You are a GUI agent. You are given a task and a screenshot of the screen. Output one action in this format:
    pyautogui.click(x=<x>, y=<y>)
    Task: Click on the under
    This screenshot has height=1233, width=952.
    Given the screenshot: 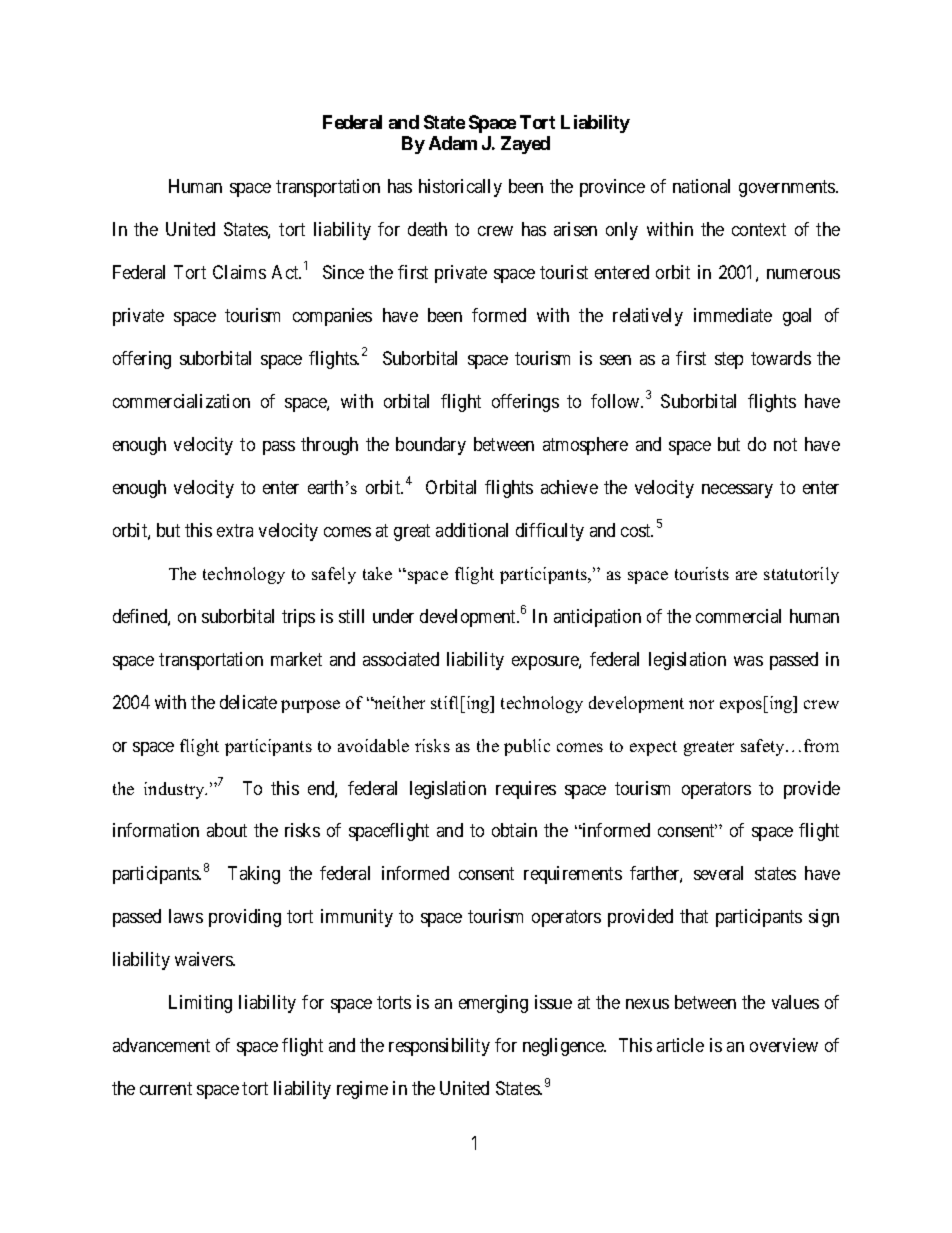 What is the action you would take?
    pyautogui.click(x=393, y=616)
